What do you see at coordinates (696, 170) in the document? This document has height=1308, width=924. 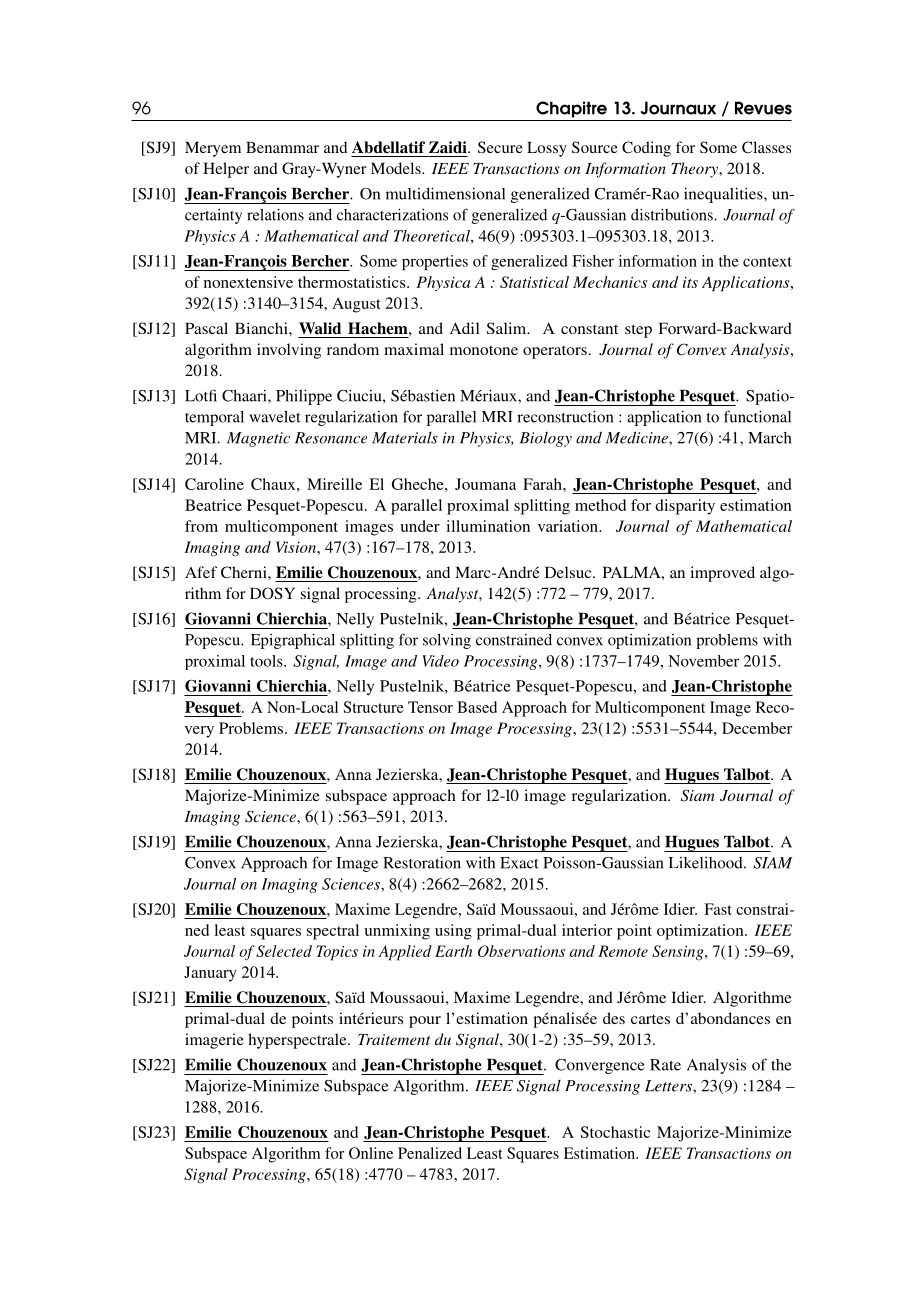 I see `Theory` at bounding box center [696, 170].
